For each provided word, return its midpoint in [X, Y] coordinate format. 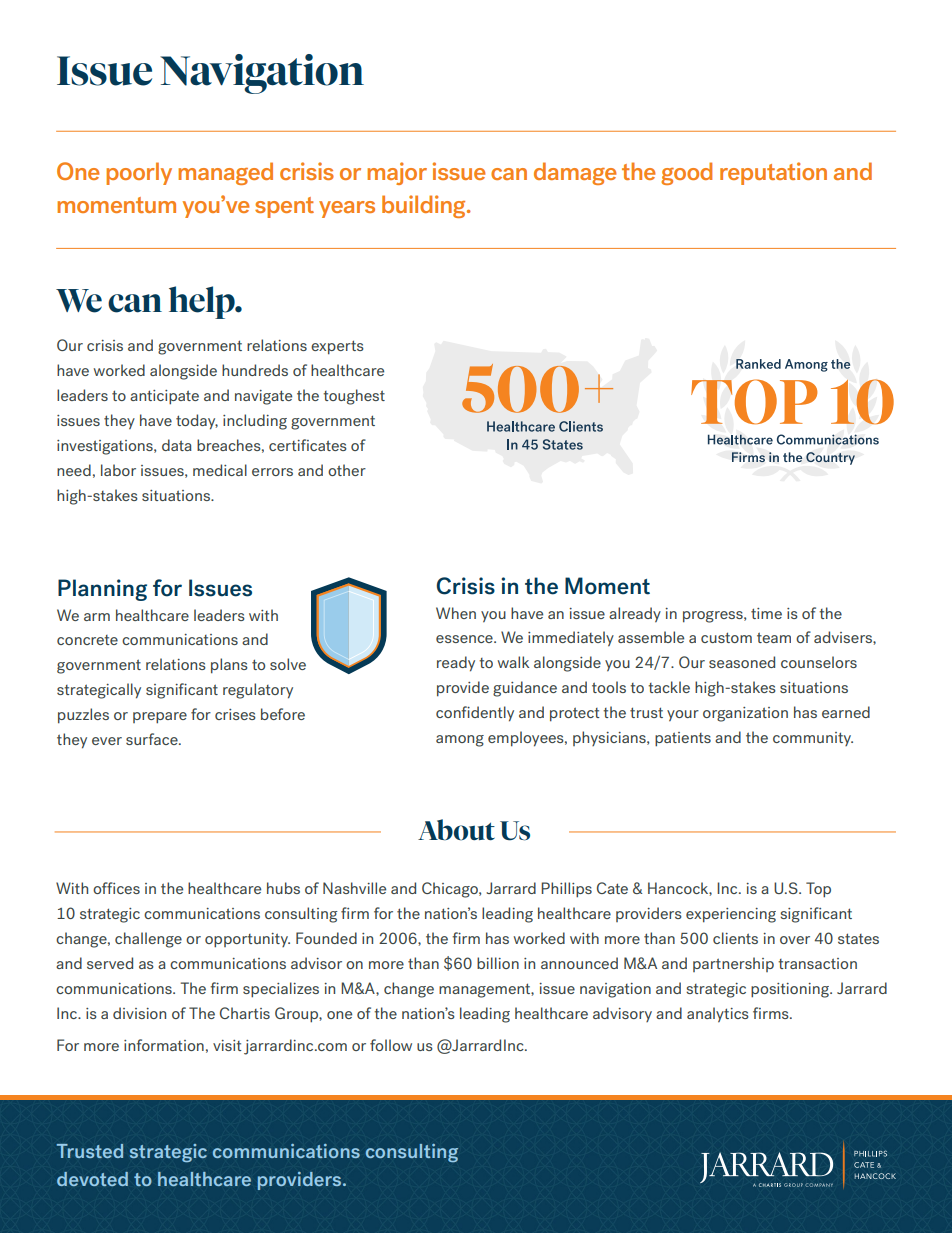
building [425, 206]
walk [513, 662]
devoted [92, 1179]
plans [229, 666]
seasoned [742, 662]
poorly [139, 173]
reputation [773, 173]
